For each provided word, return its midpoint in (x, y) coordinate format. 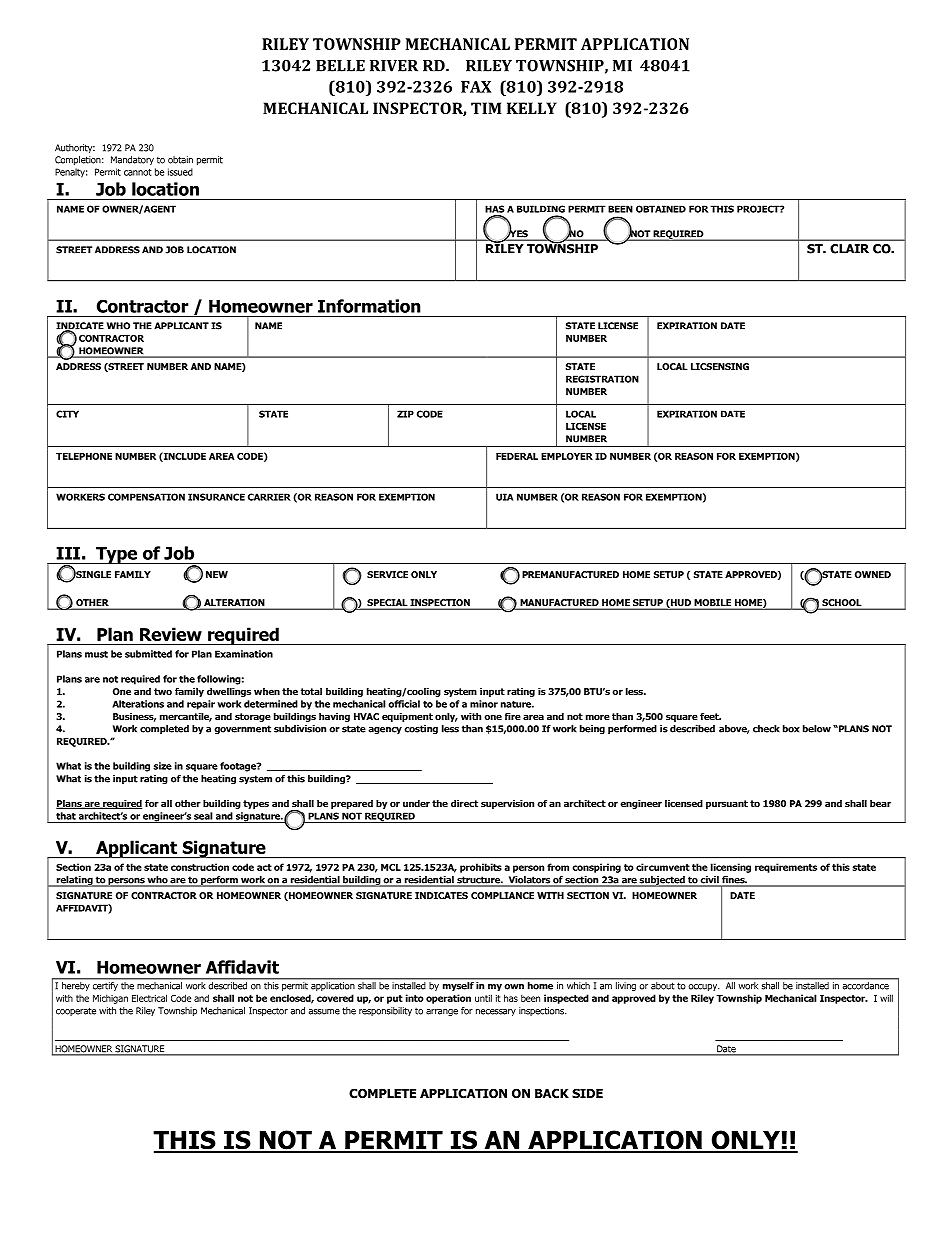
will (886, 998)
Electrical (149, 998)
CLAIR (850, 249)
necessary (496, 1012)
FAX (476, 87)
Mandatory (132, 160)
